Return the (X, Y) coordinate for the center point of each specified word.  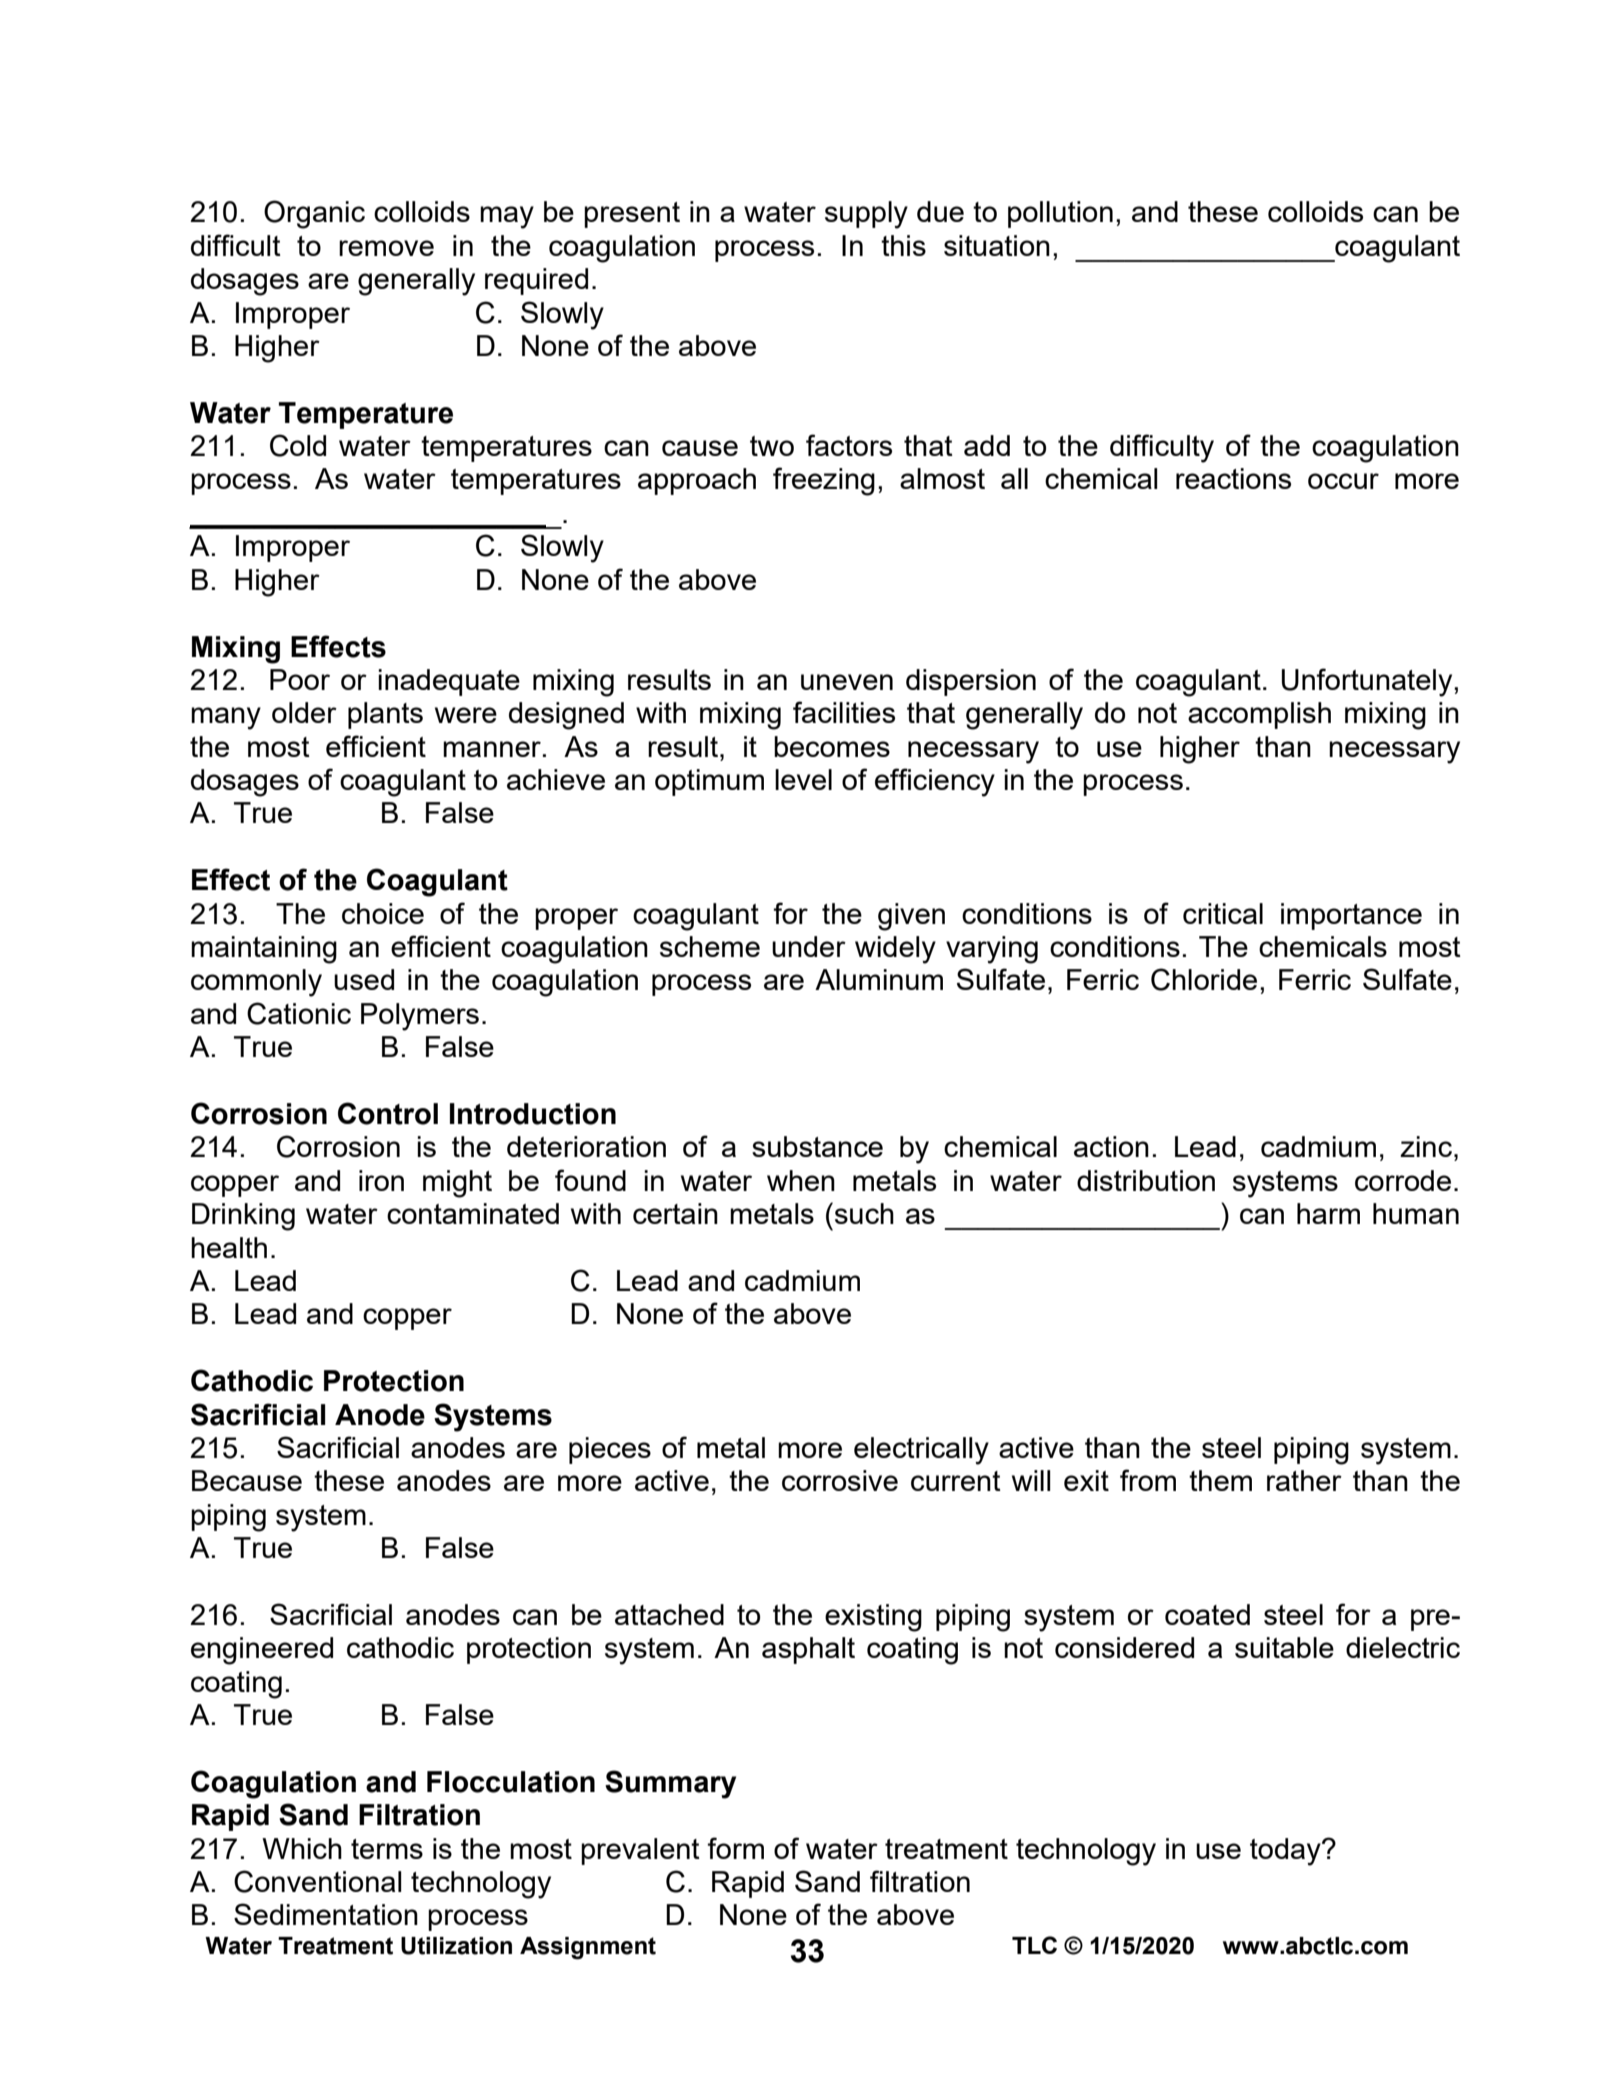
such (863, 1213)
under (809, 946)
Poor (300, 679)
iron (381, 1180)
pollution (1060, 214)
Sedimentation (326, 1914)
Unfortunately (1368, 682)
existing (873, 1618)
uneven (847, 682)
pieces (610, 1450)
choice (383, 913)
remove (386, 248)
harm (1328, 1213)
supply (866, 215)
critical (1223, 913)
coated (1207, 1614)
